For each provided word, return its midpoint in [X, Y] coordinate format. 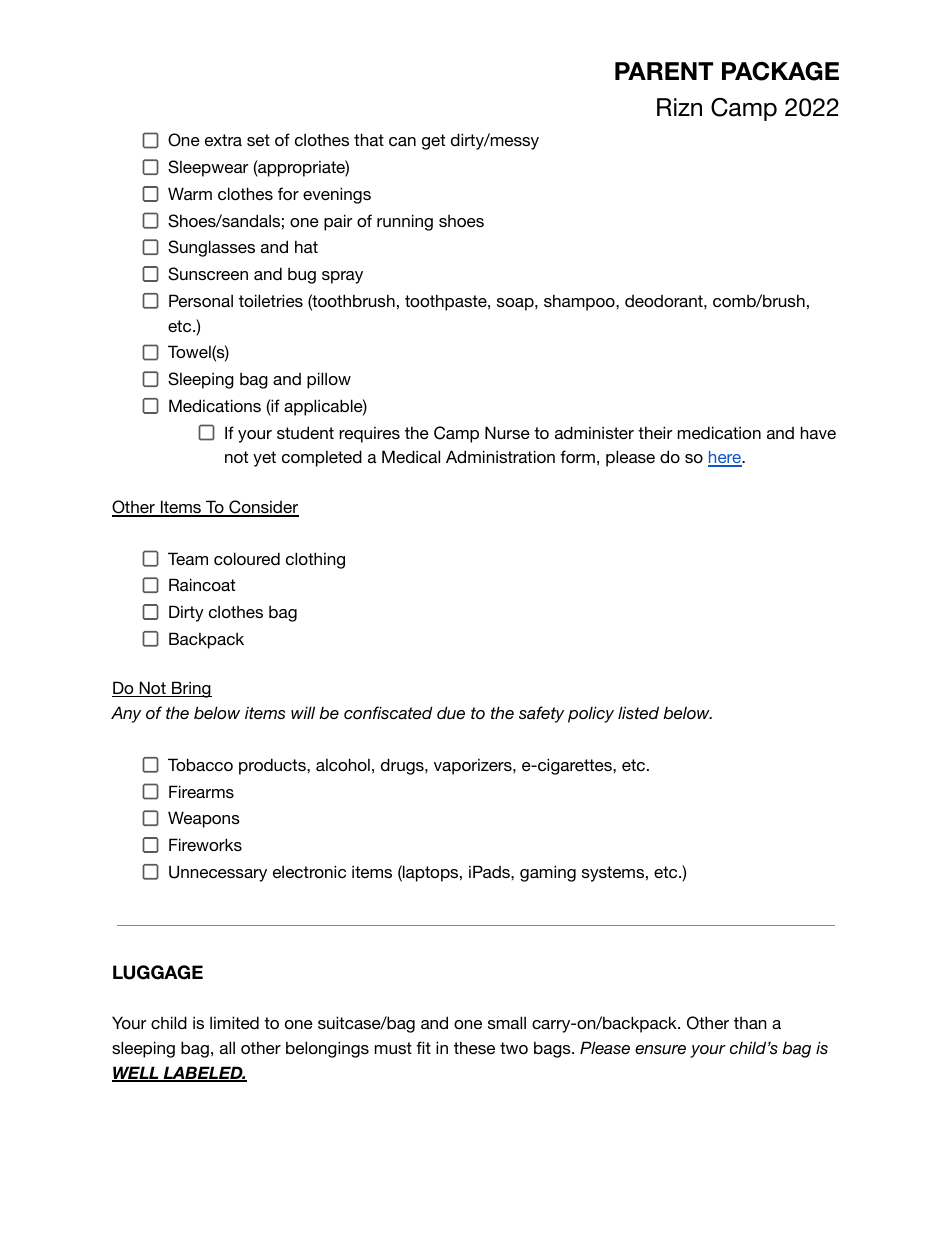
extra [223, 140]
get [433, 142]
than [750, 1023]
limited [234, 1022]
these [474, 1047]
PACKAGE [780, 71]
